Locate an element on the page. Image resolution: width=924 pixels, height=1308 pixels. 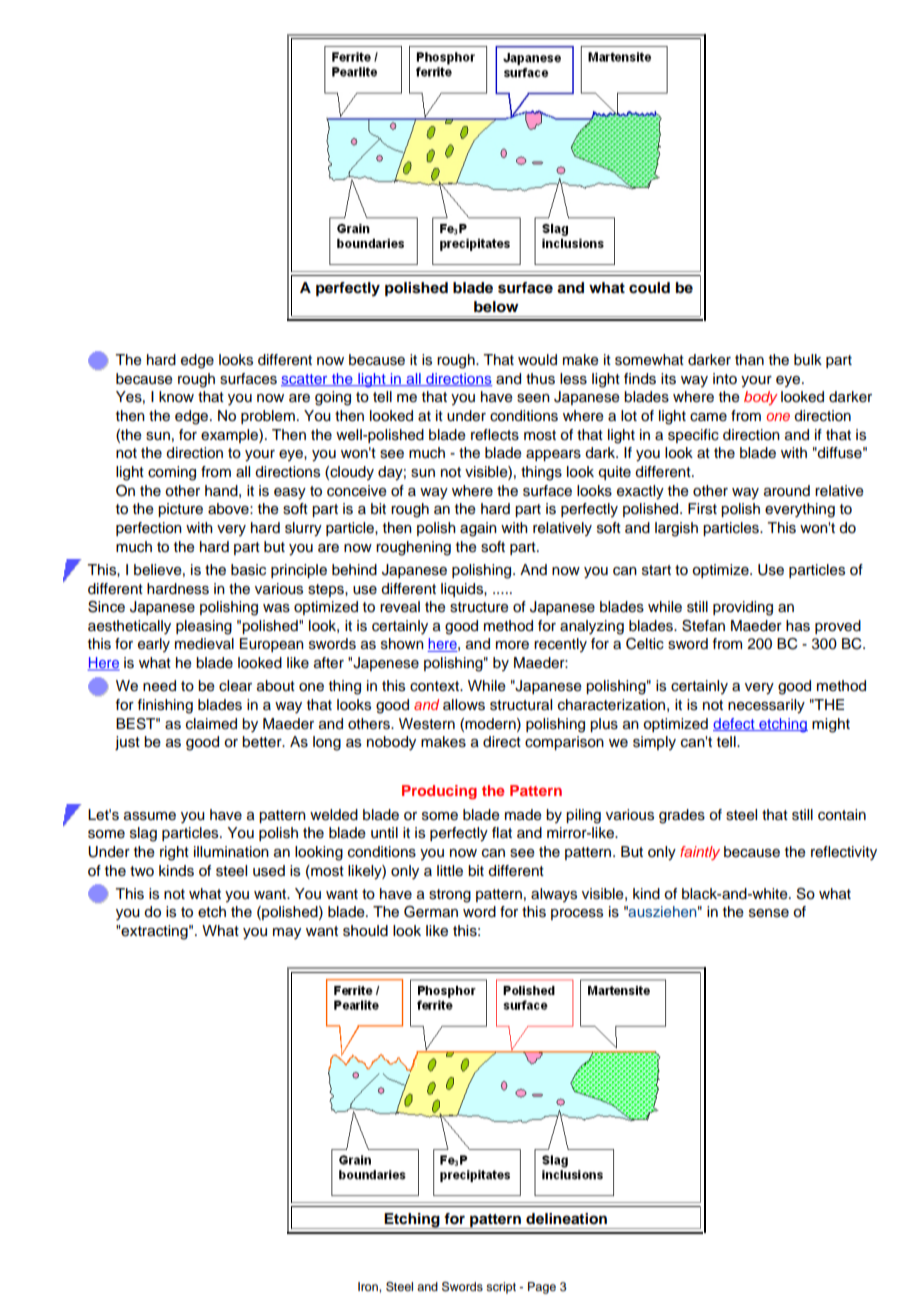
than is located at coordinates (749, 359).
